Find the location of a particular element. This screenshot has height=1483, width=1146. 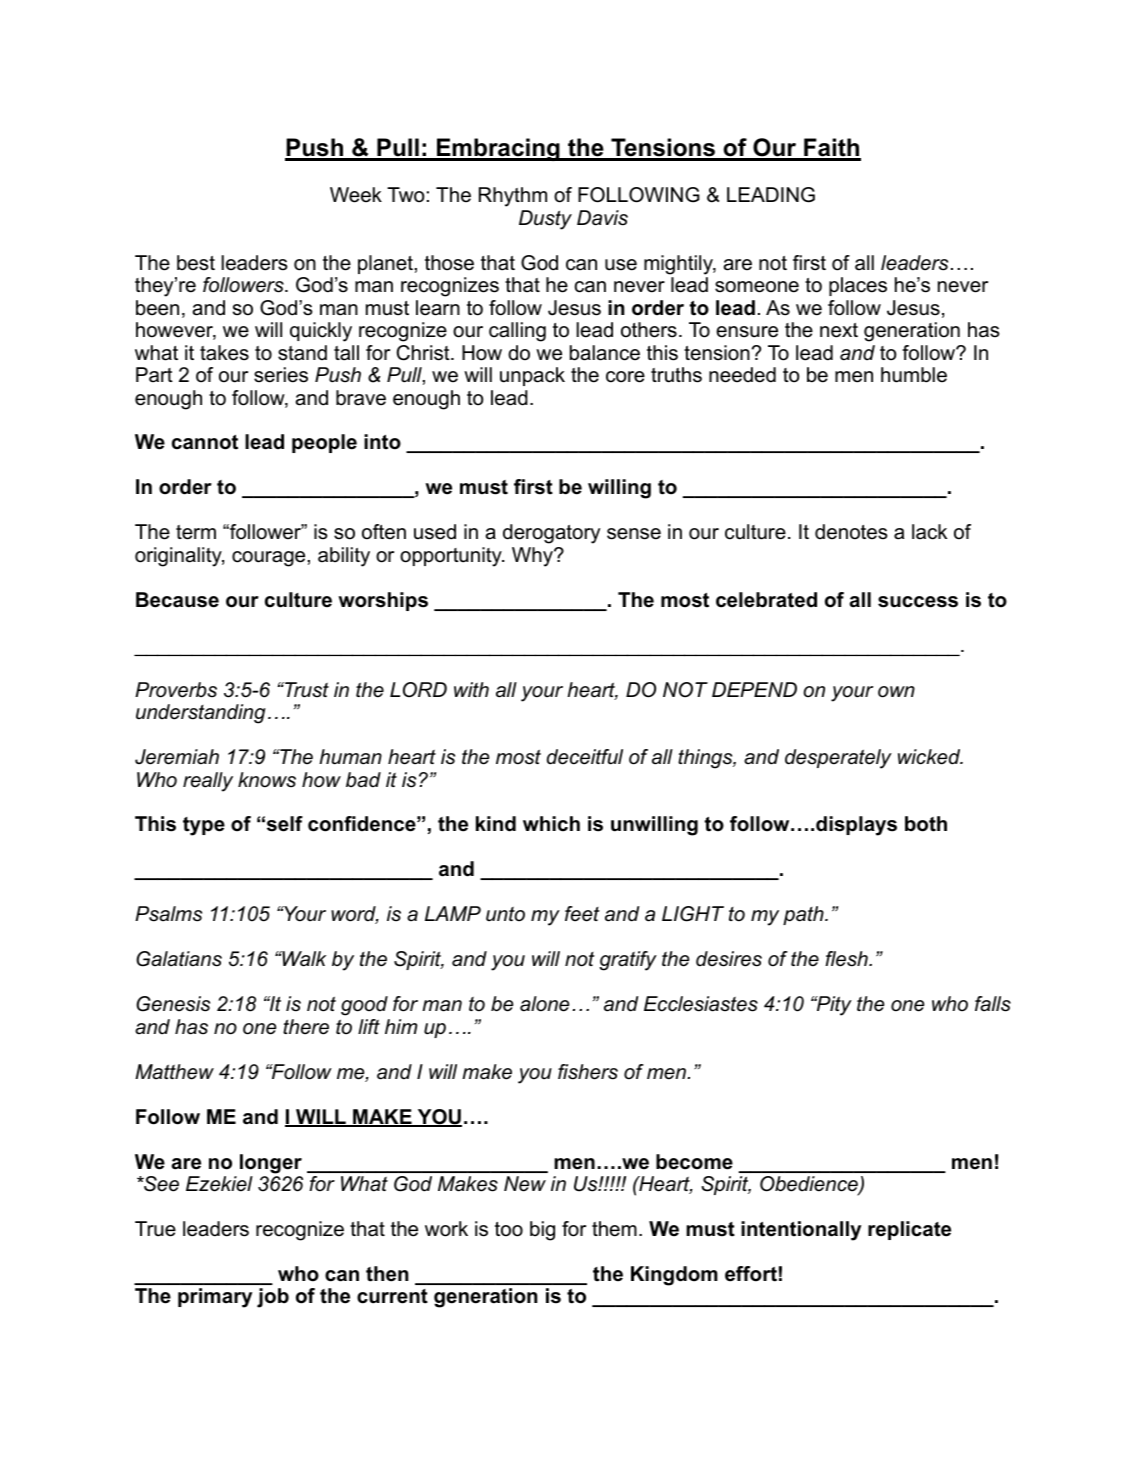

job is located at coordinates (273, 1298).
